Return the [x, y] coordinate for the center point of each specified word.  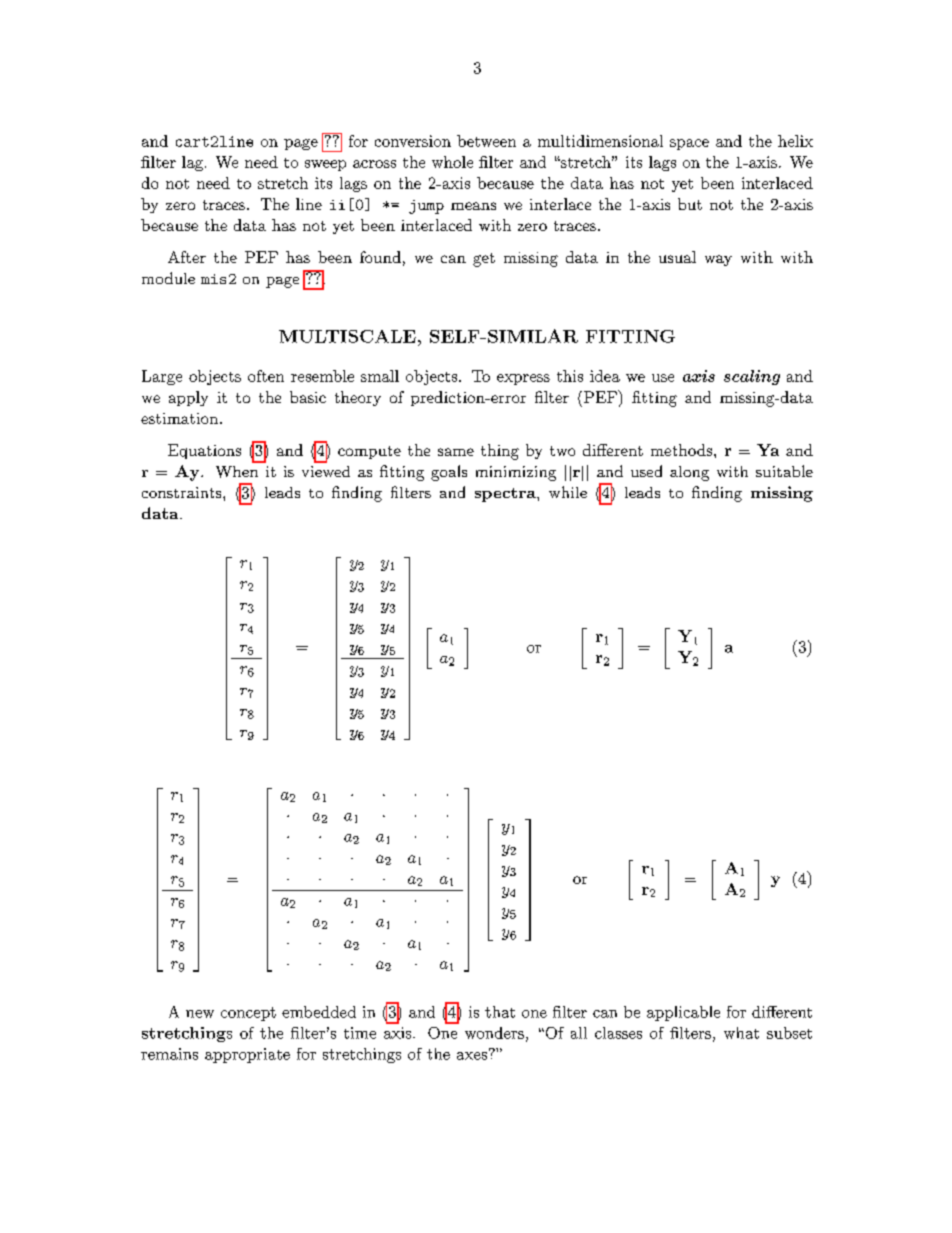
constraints [183, 492]
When [237, 472]
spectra [506, 495]
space [689, 144]
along [689, 473]
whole [452, 162]
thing [500, 452]
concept [248, 1014]
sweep [325, 165]
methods [681, 450]
